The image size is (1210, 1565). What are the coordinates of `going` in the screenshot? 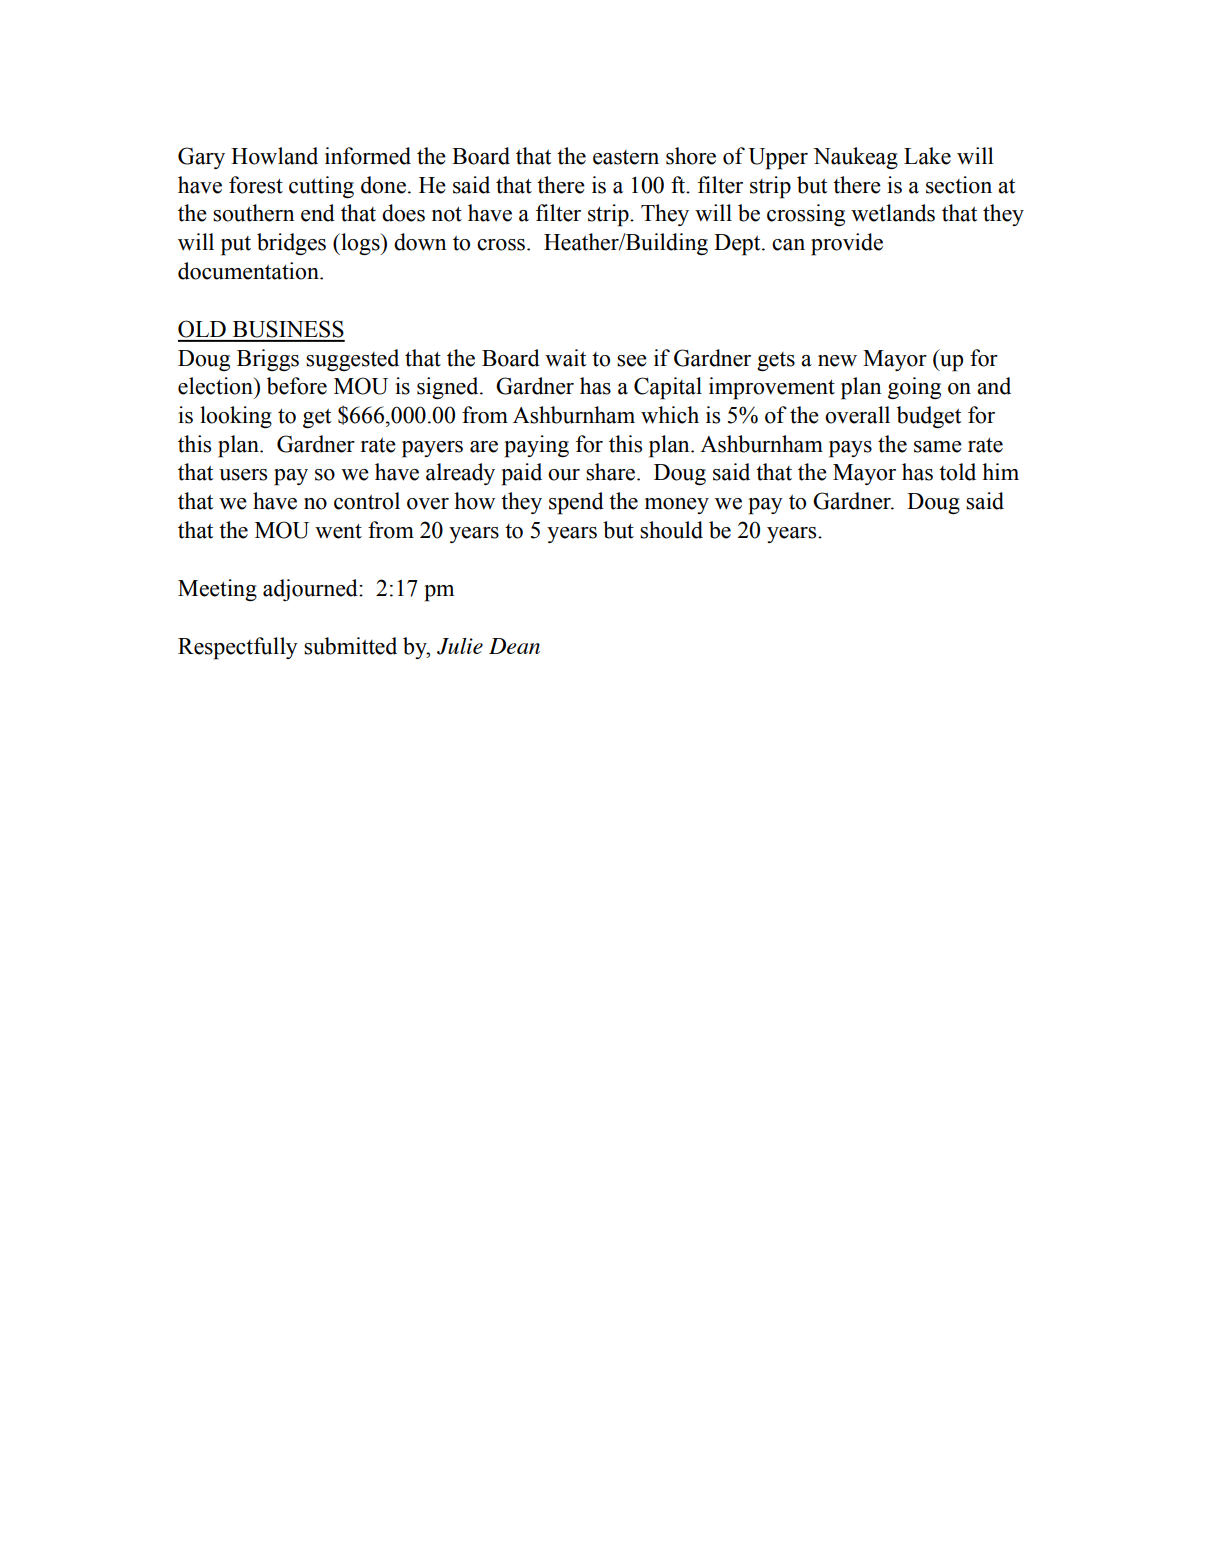 It's located at (914, 388).
